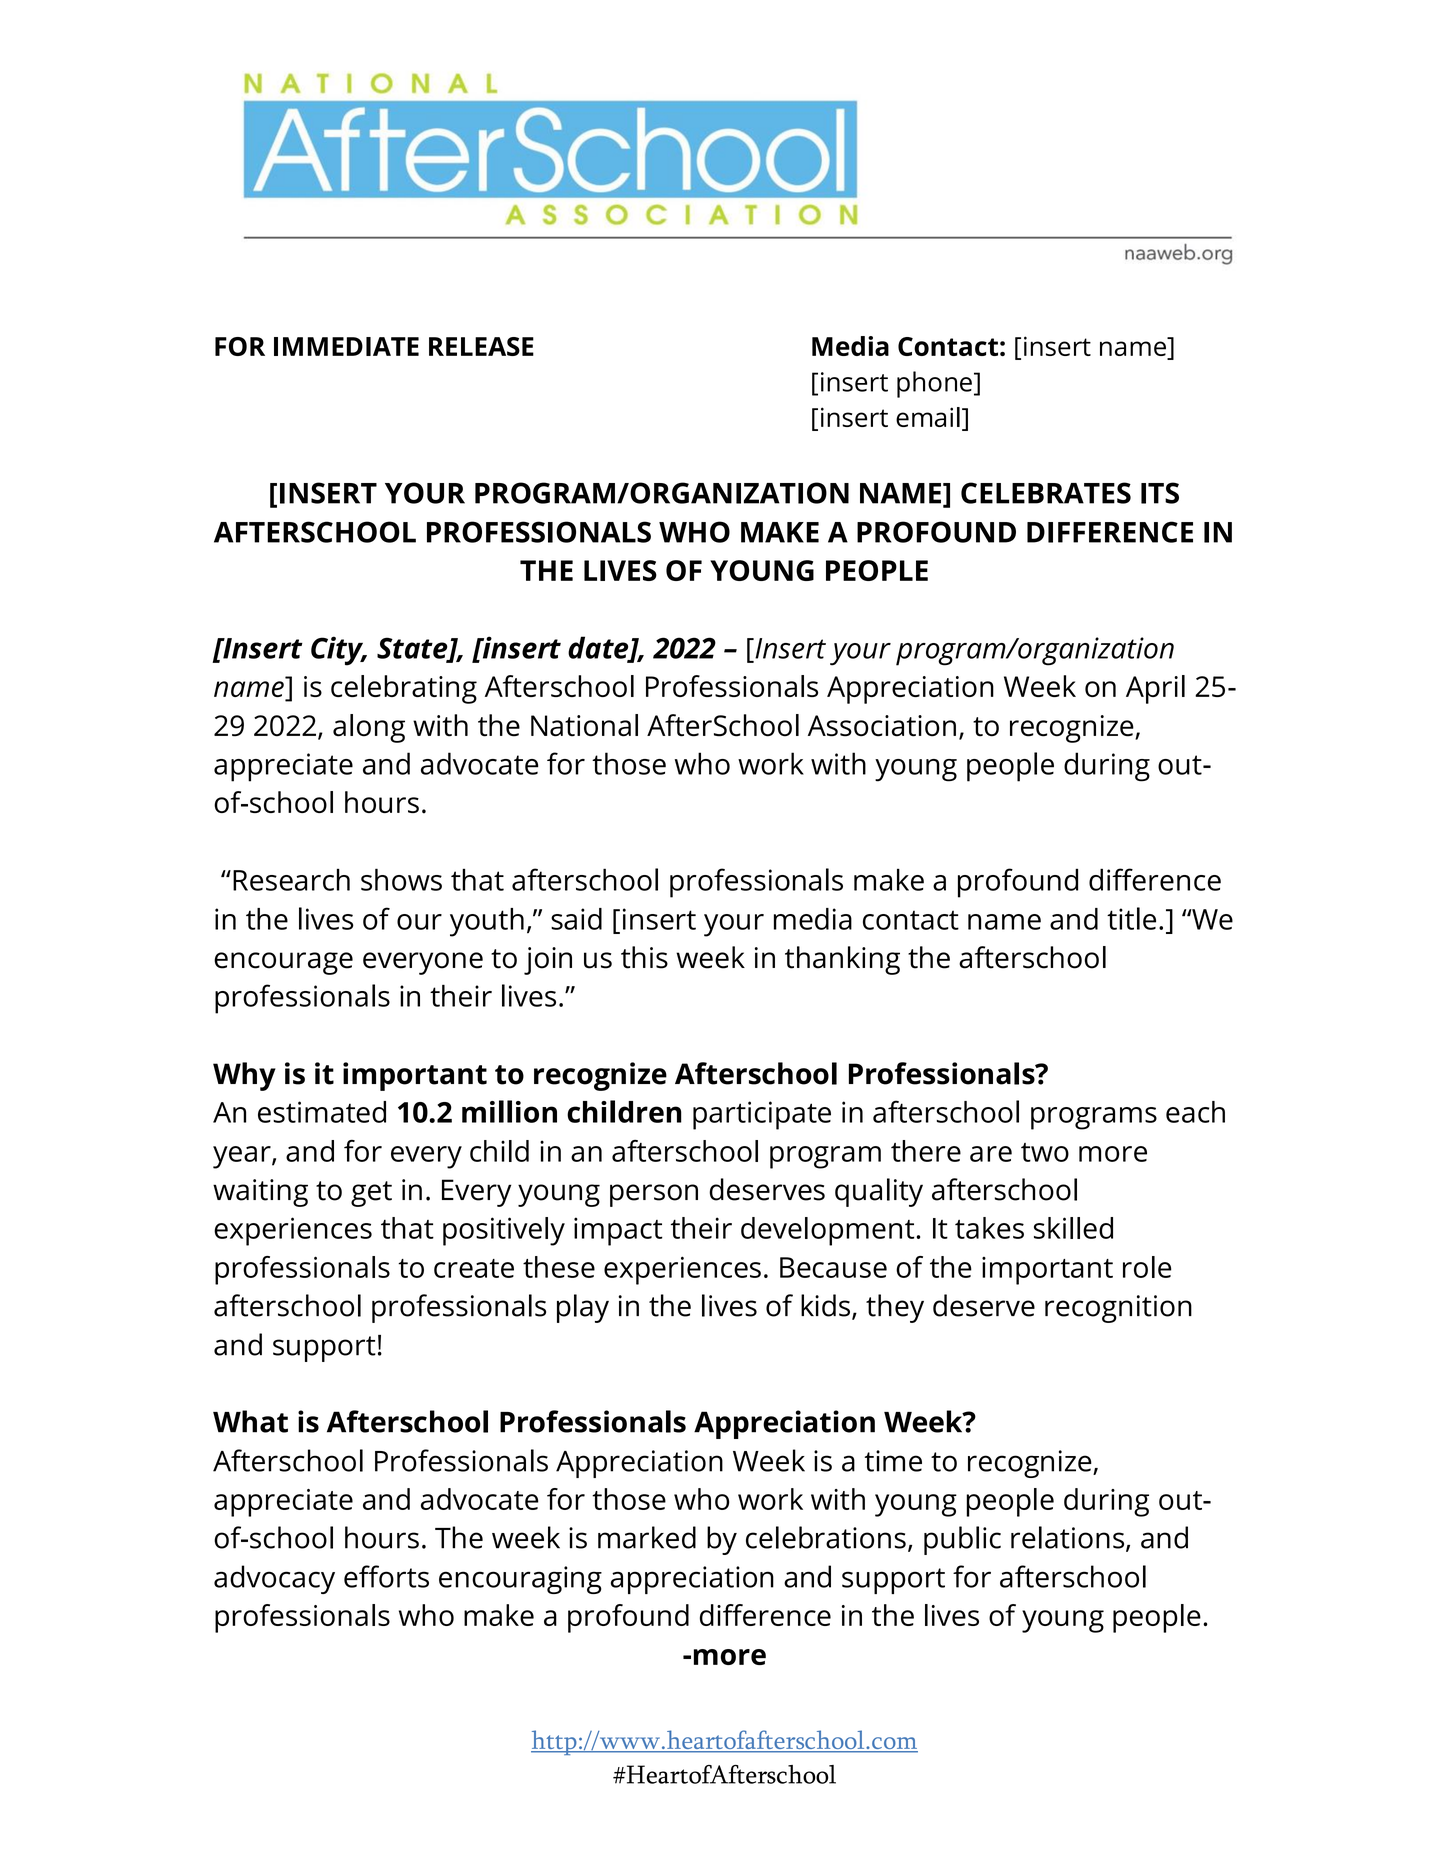  What do you see at coordinates (338, 651) in the screenshot?
I see `City` at bounding box center [338, 651].
